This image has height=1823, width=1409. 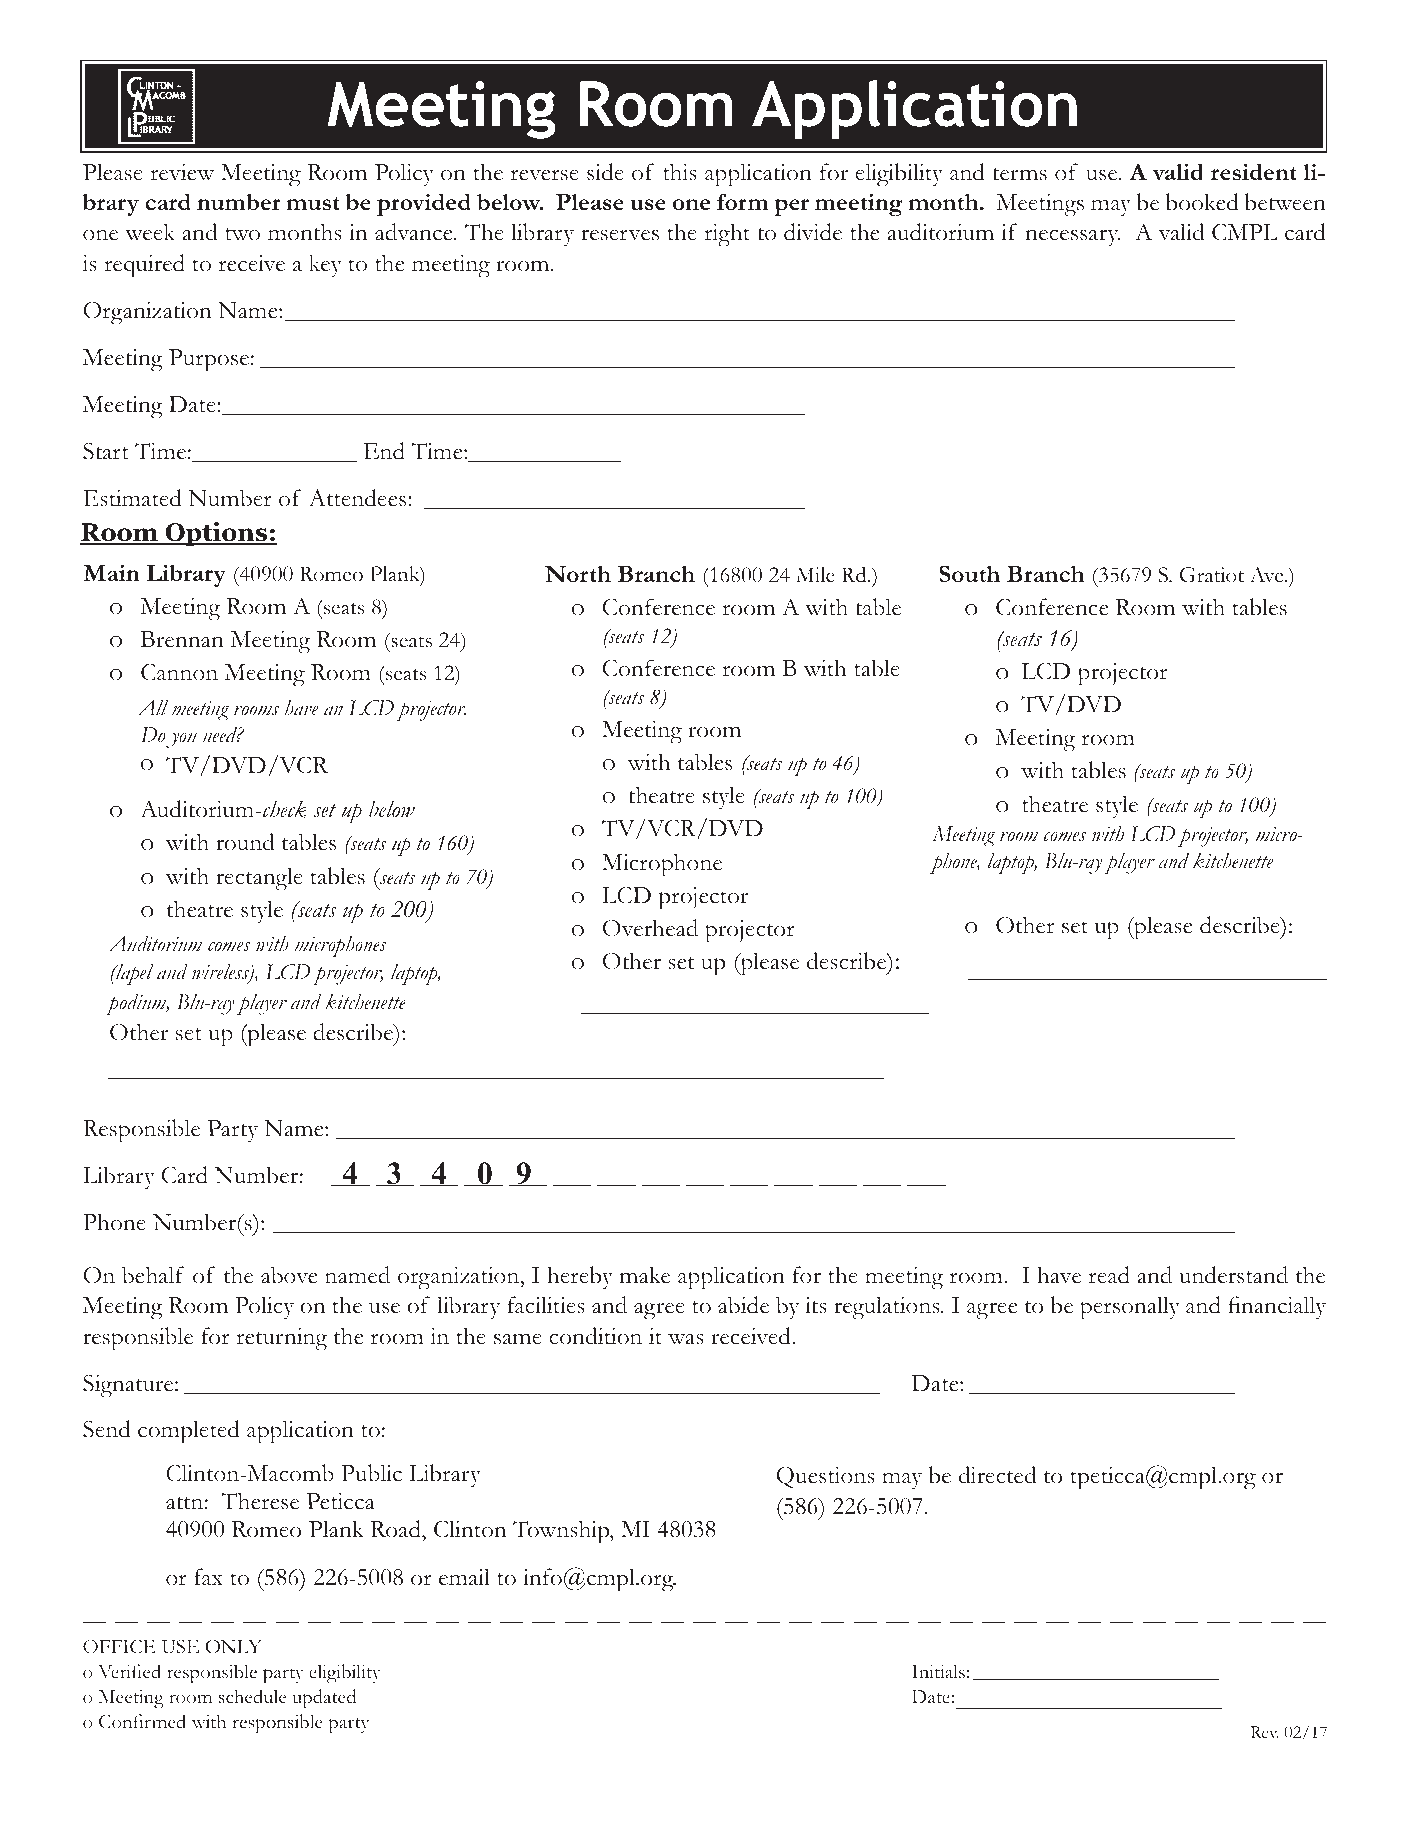 What do you see at coordinates (216, 534) in the image?
I see `Options` at bounding box center [216, 534].
